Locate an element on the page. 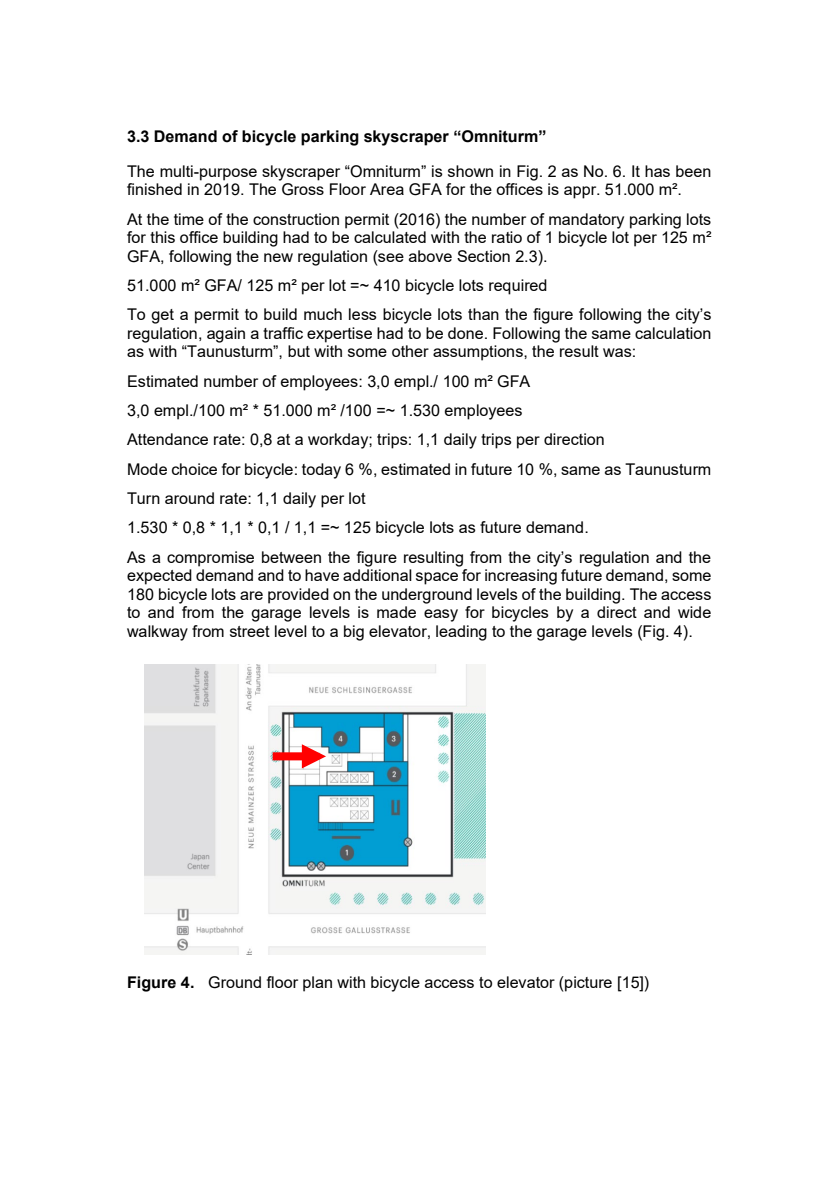 The width and height of the page is (838, 1194). again is located at coordinates (226, 335).
